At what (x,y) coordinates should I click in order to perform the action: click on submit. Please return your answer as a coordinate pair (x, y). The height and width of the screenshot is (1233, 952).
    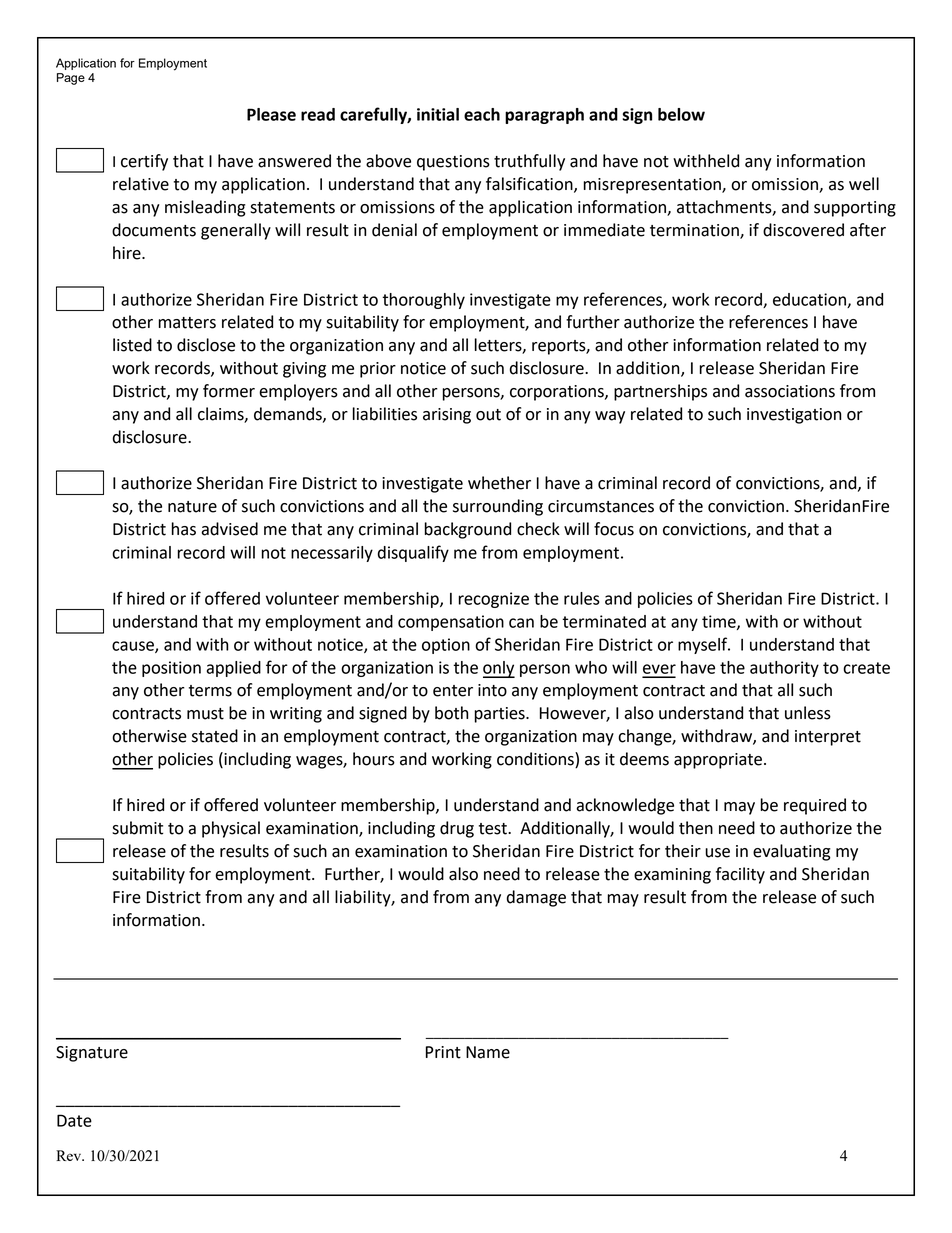
    Looking at the image, I should click on (137, 828).
